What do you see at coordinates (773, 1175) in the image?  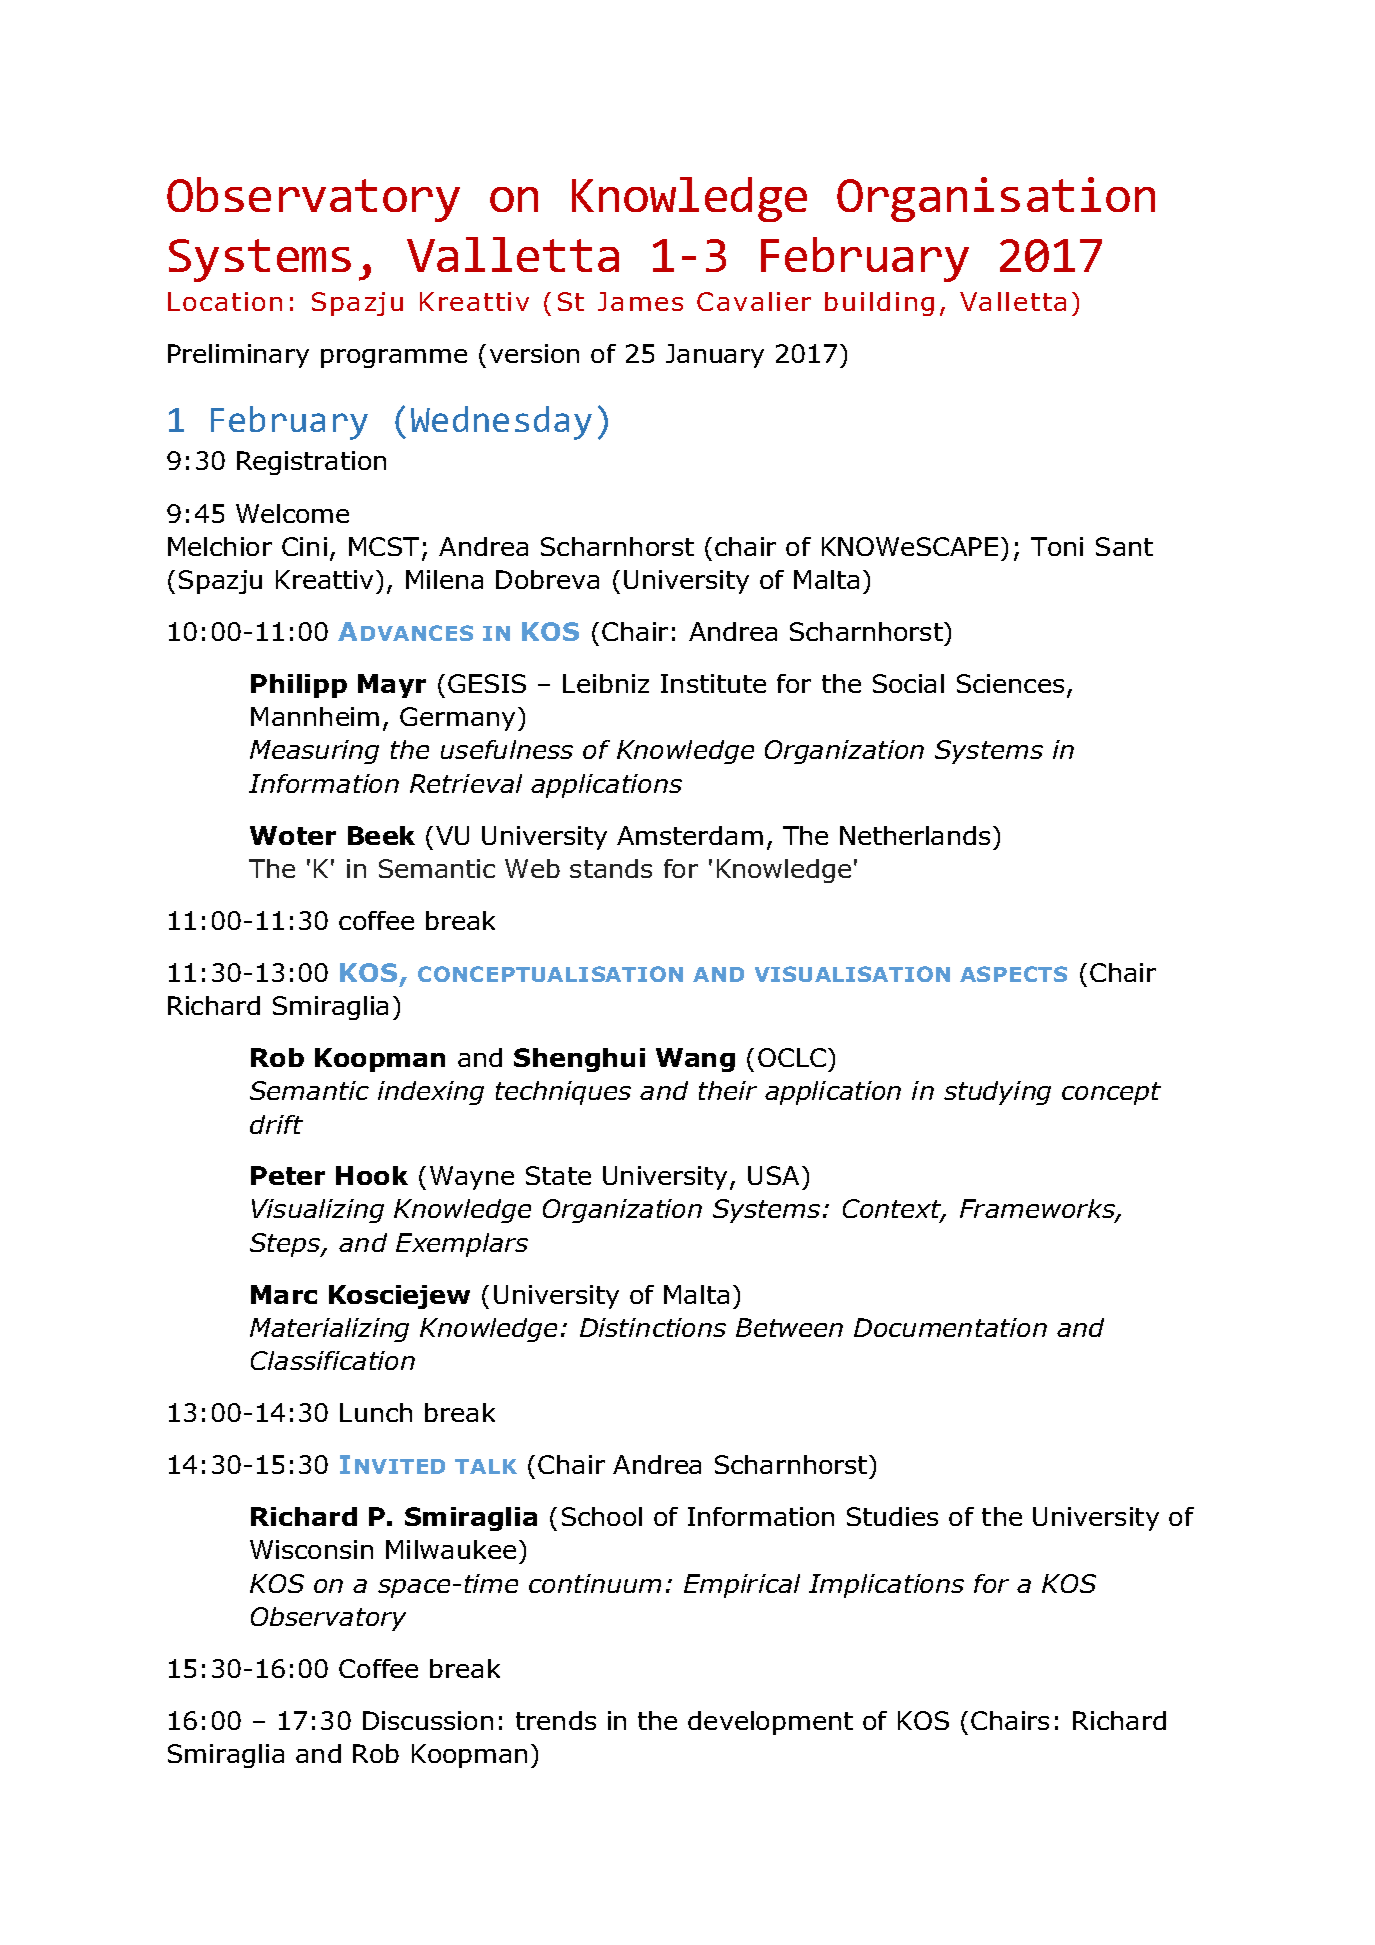 I see `USA` at bounding box center [773, 1175].
